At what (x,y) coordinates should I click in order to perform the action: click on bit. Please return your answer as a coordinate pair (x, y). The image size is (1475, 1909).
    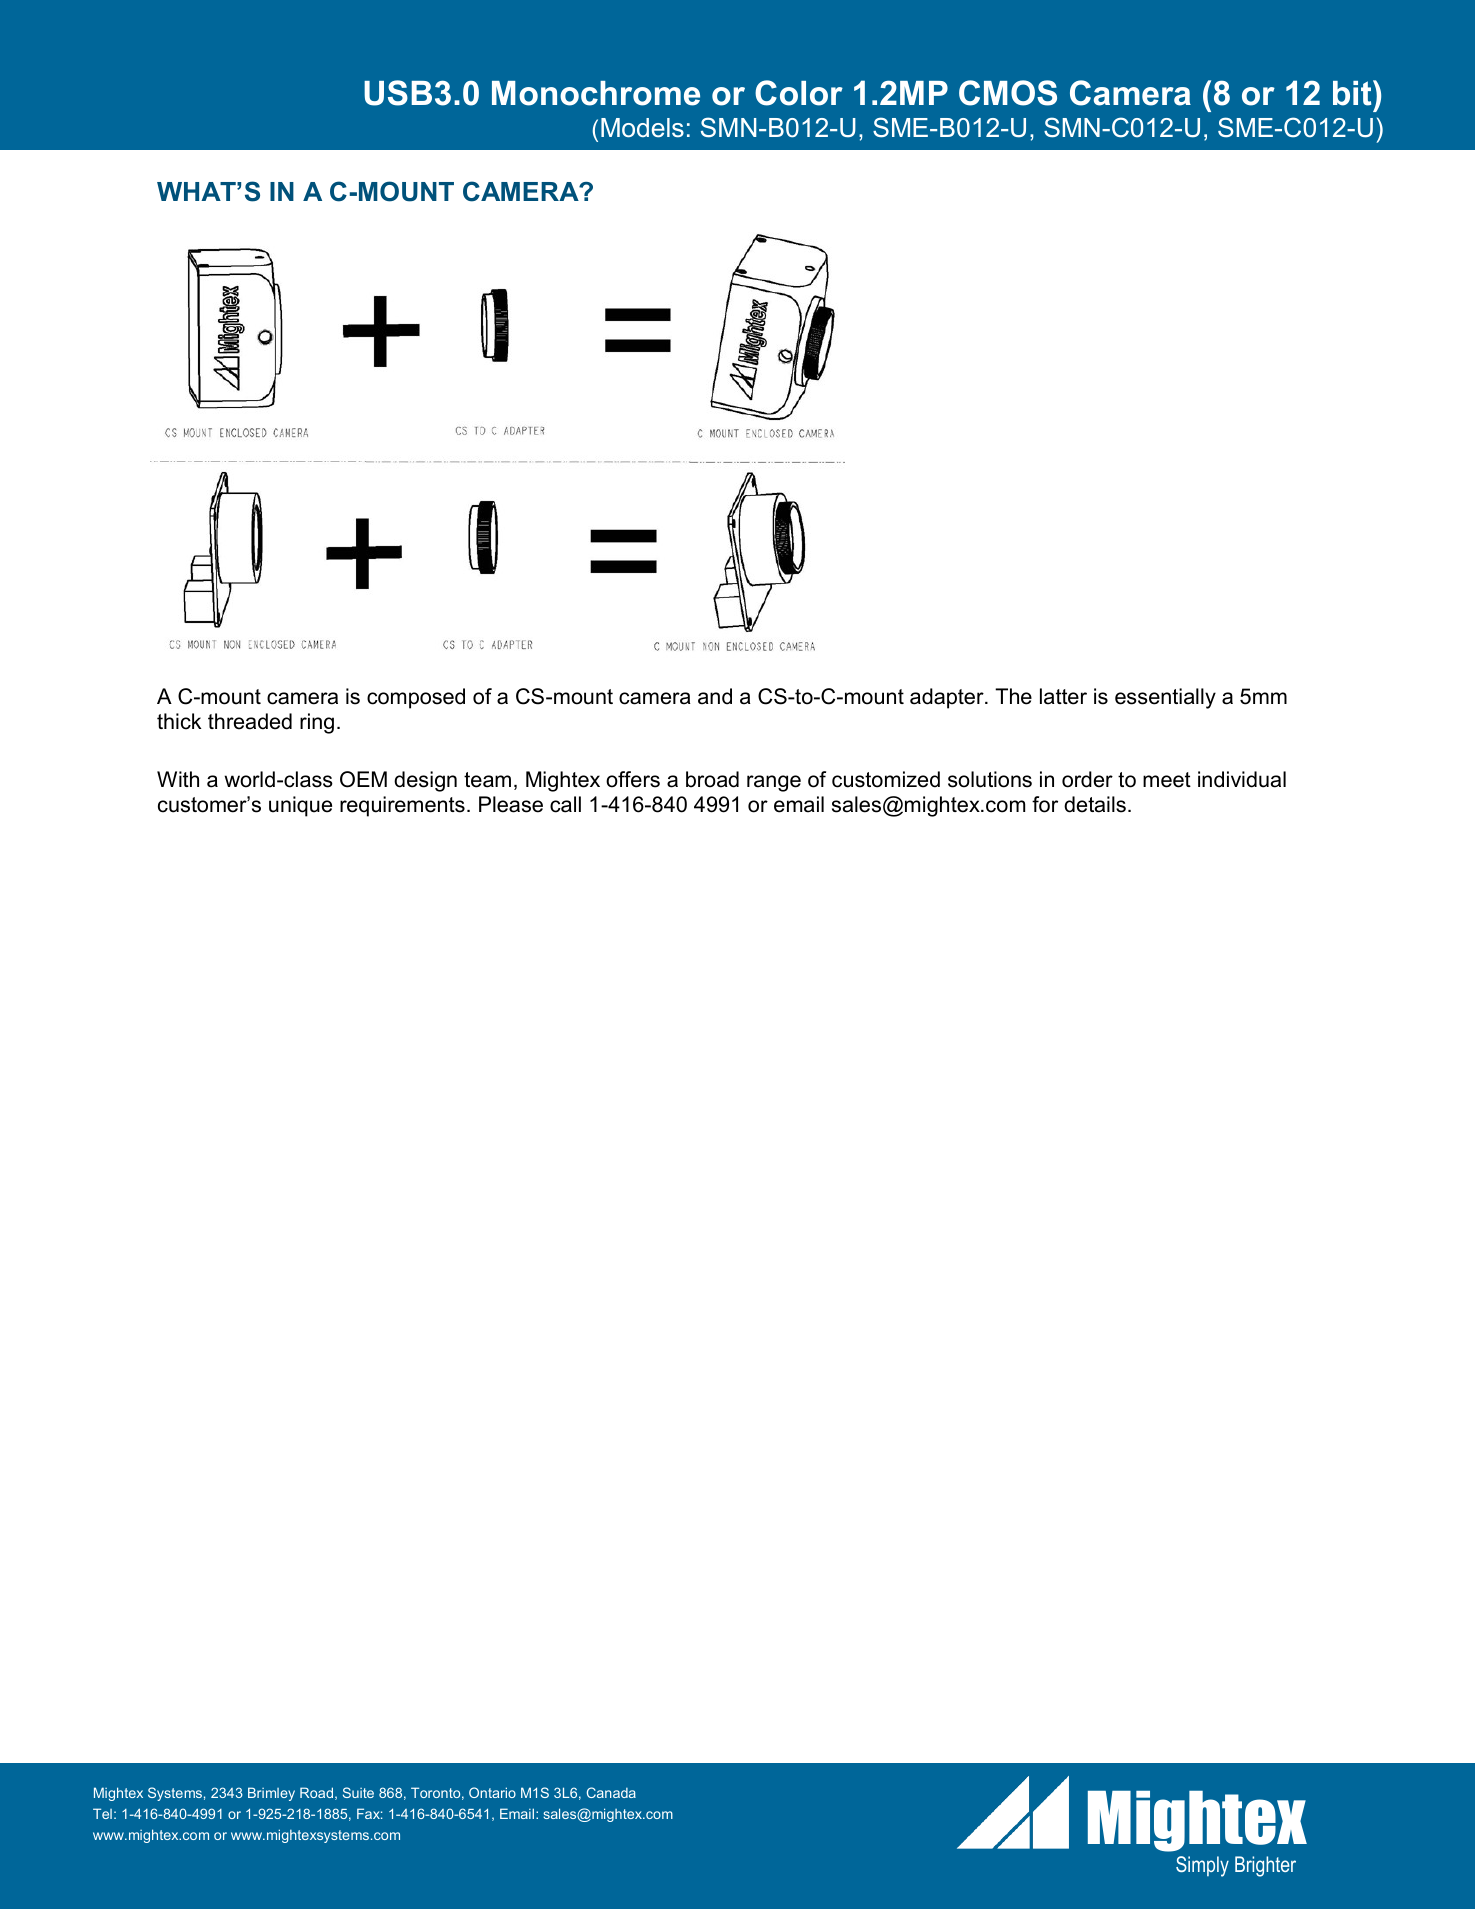
    Looking at the image, I should click on (1353, 93).
